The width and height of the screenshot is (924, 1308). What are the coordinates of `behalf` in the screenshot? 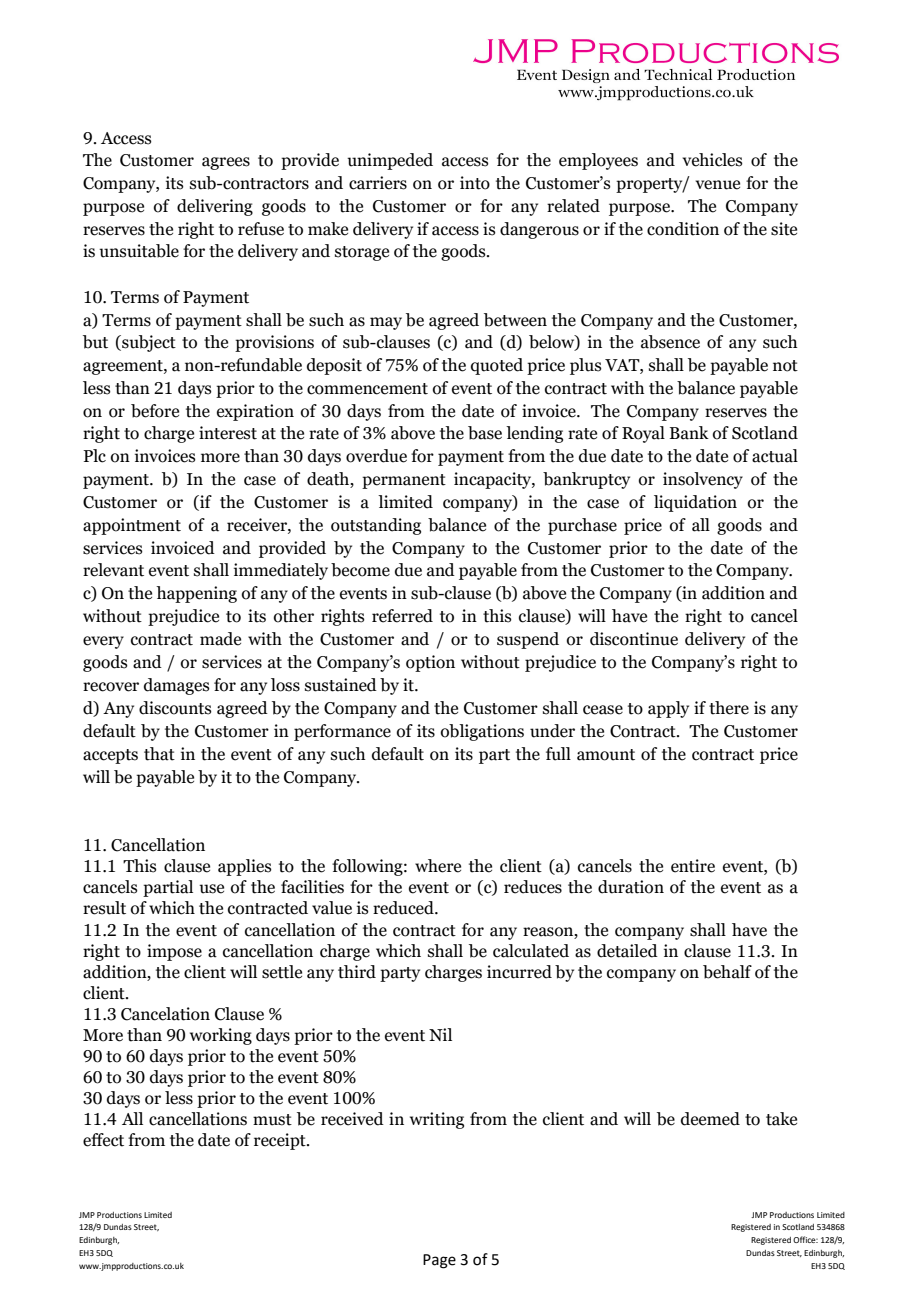 It's located at (727, 972).
